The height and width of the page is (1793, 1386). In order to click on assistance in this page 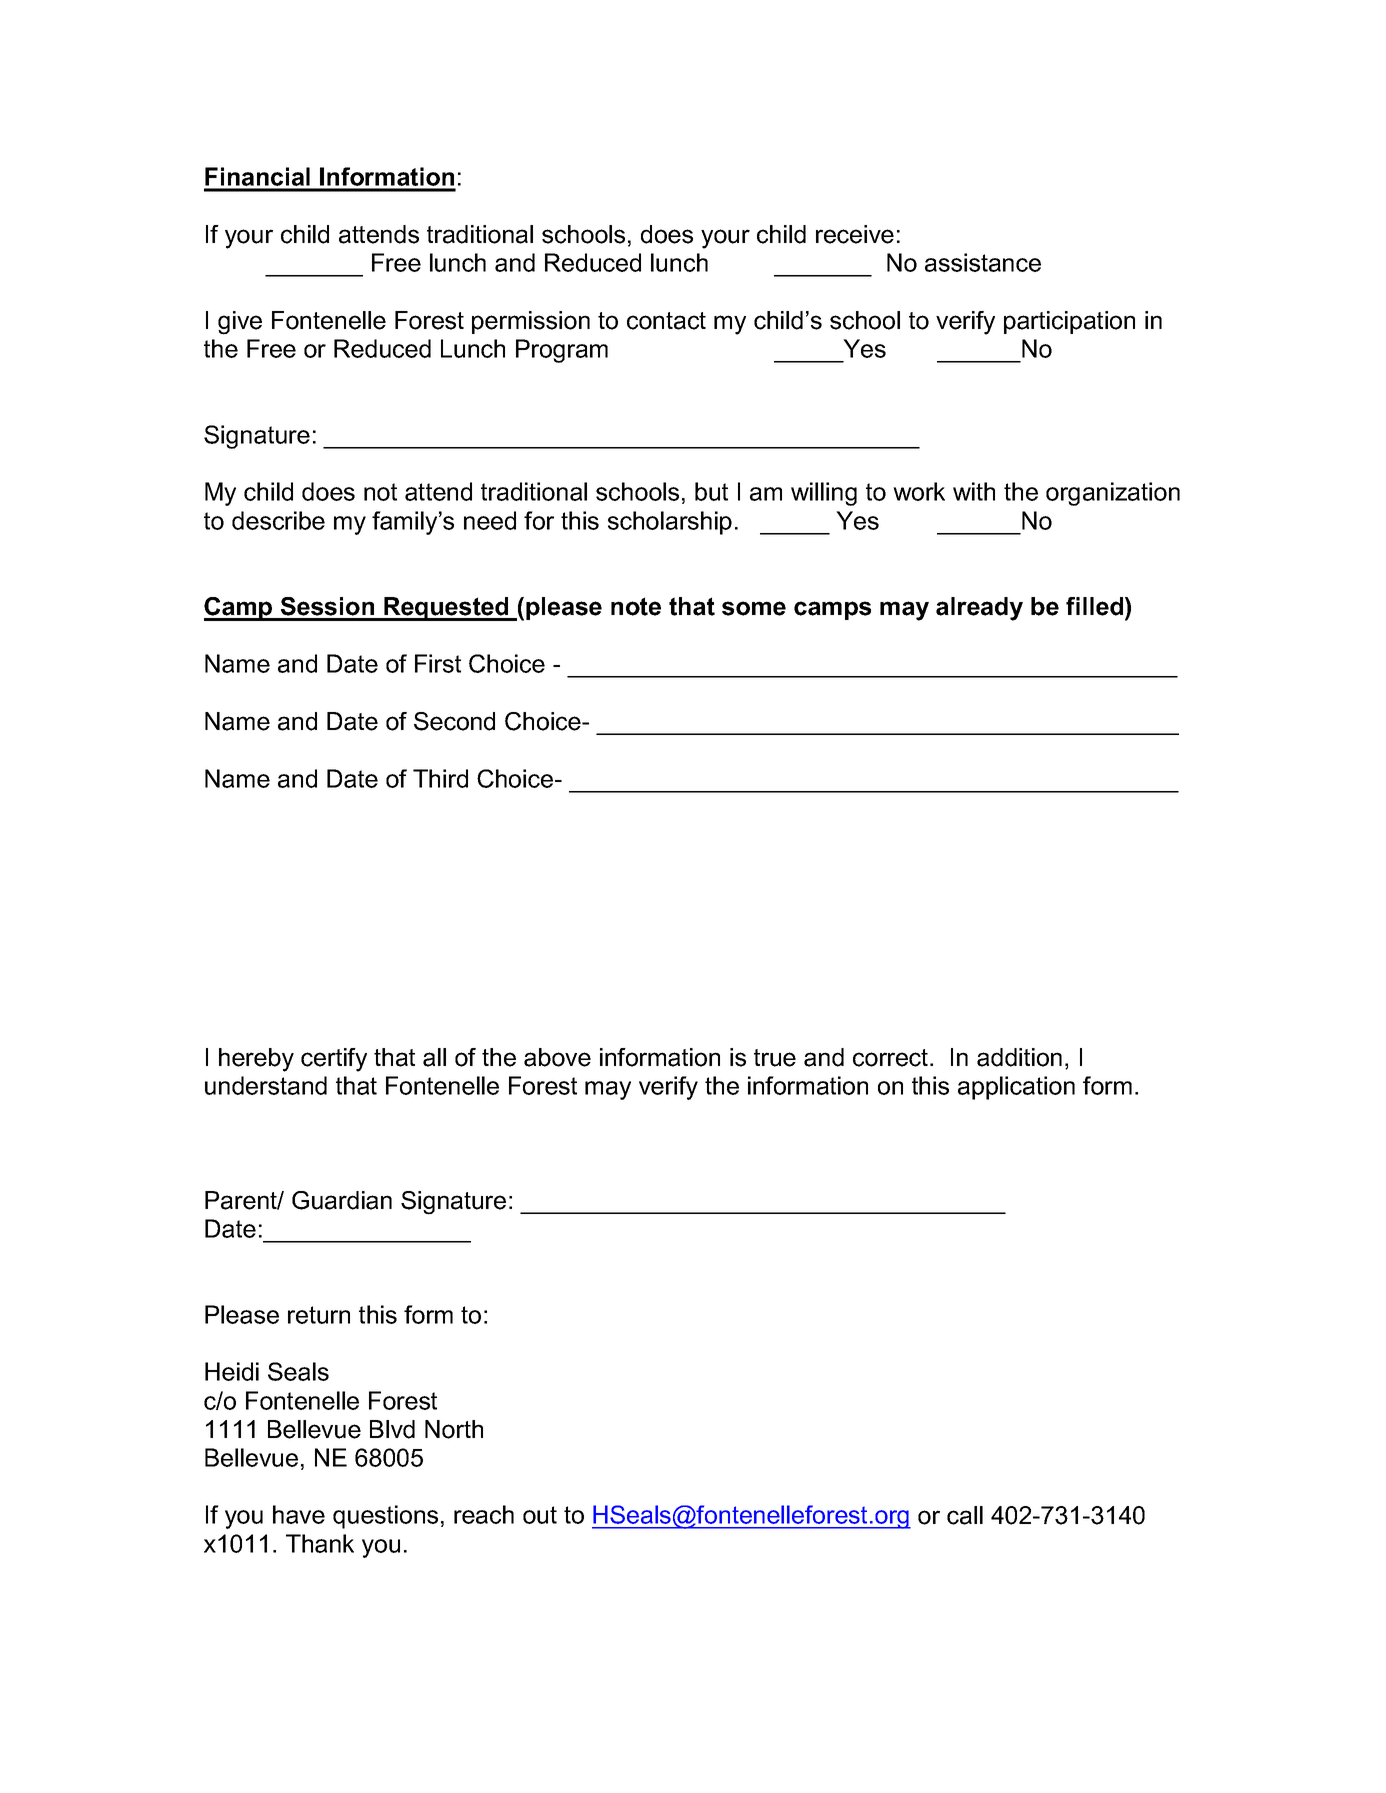, I will do `click(983, 262)`.
